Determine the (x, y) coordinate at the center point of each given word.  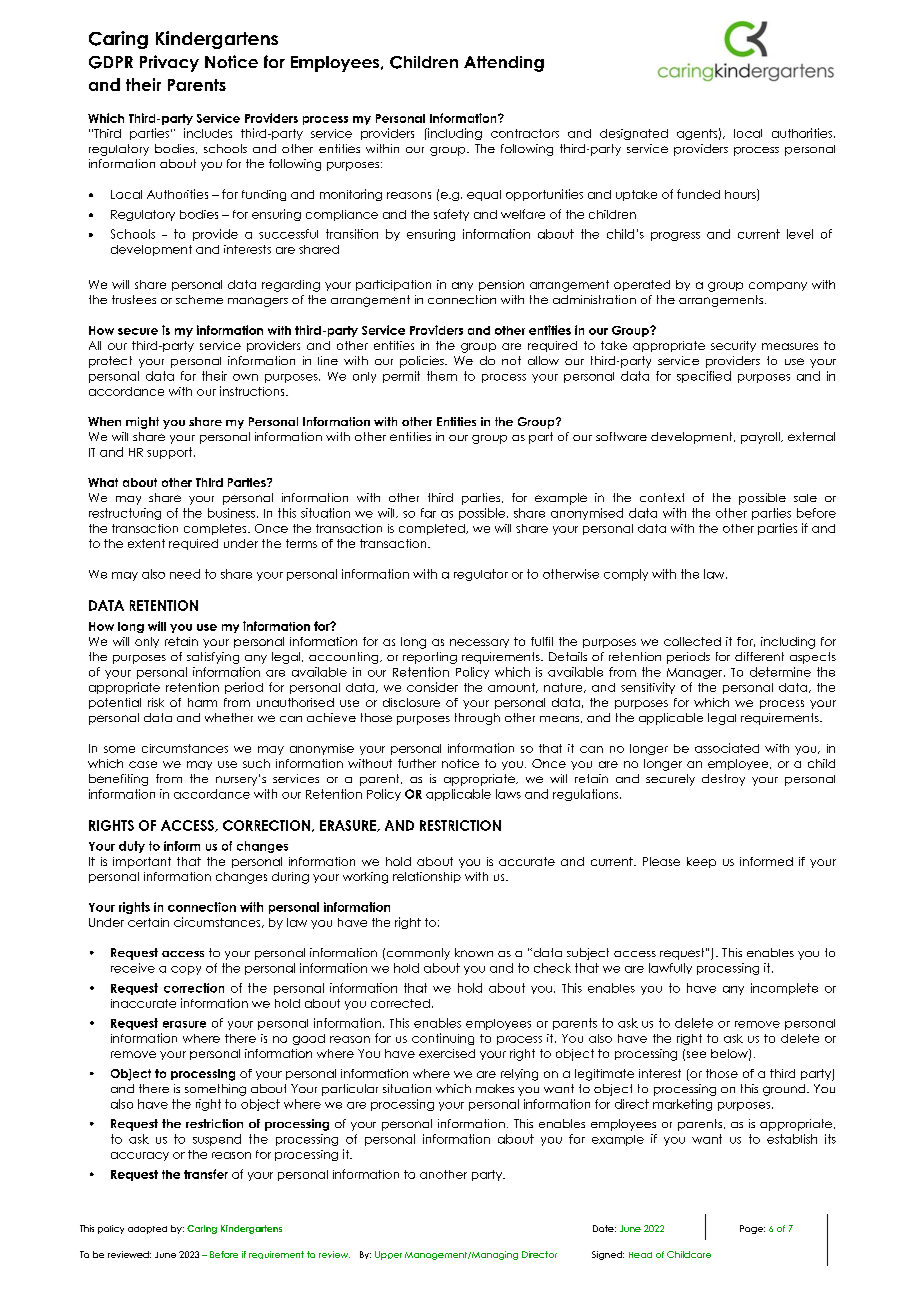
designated (634, 134)
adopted (147, 1230)
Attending (504, 64)
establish (792, 1139)
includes (208, 133)
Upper (388, 1255)
